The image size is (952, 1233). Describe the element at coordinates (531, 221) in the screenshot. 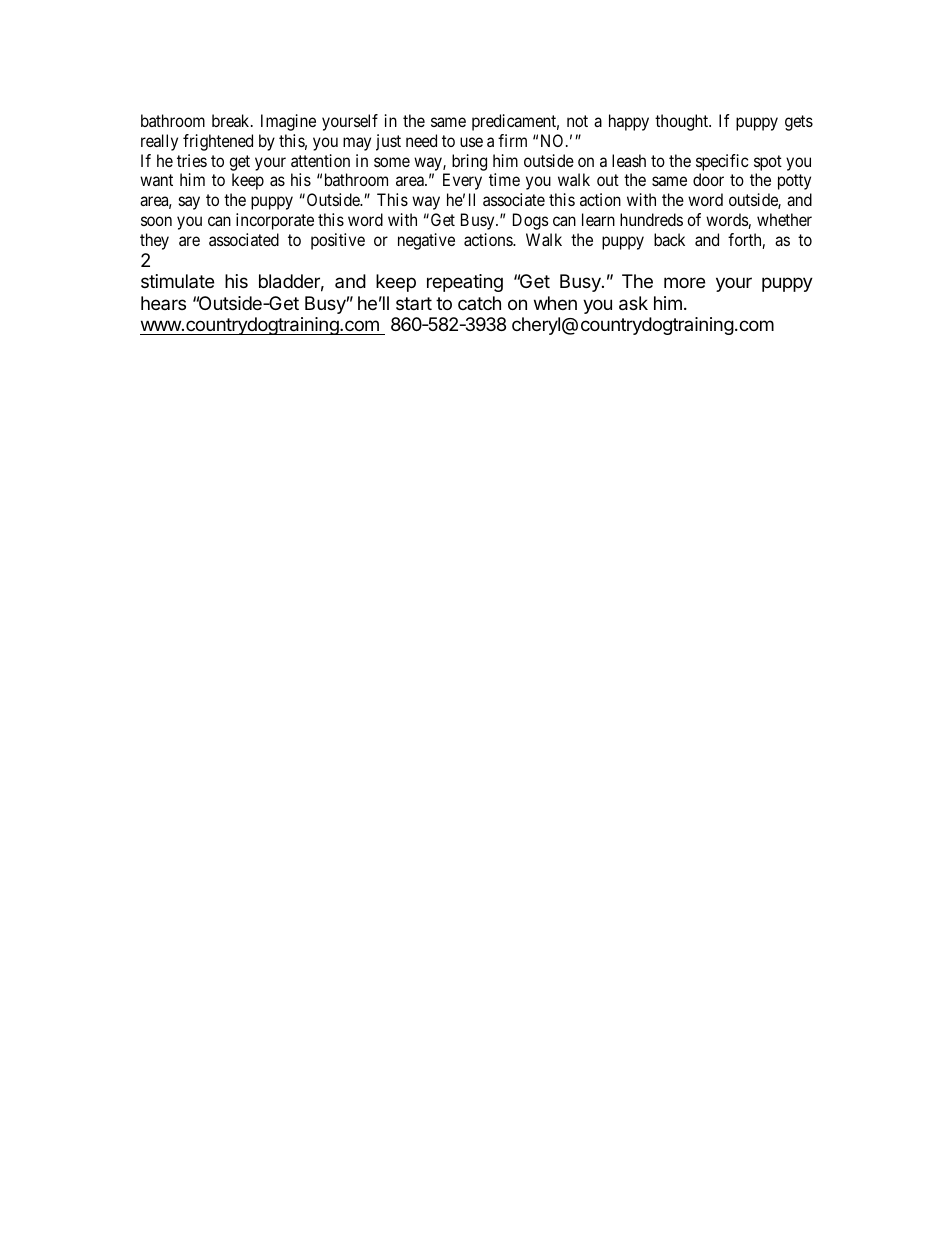

I see `Dogs` at that location.
